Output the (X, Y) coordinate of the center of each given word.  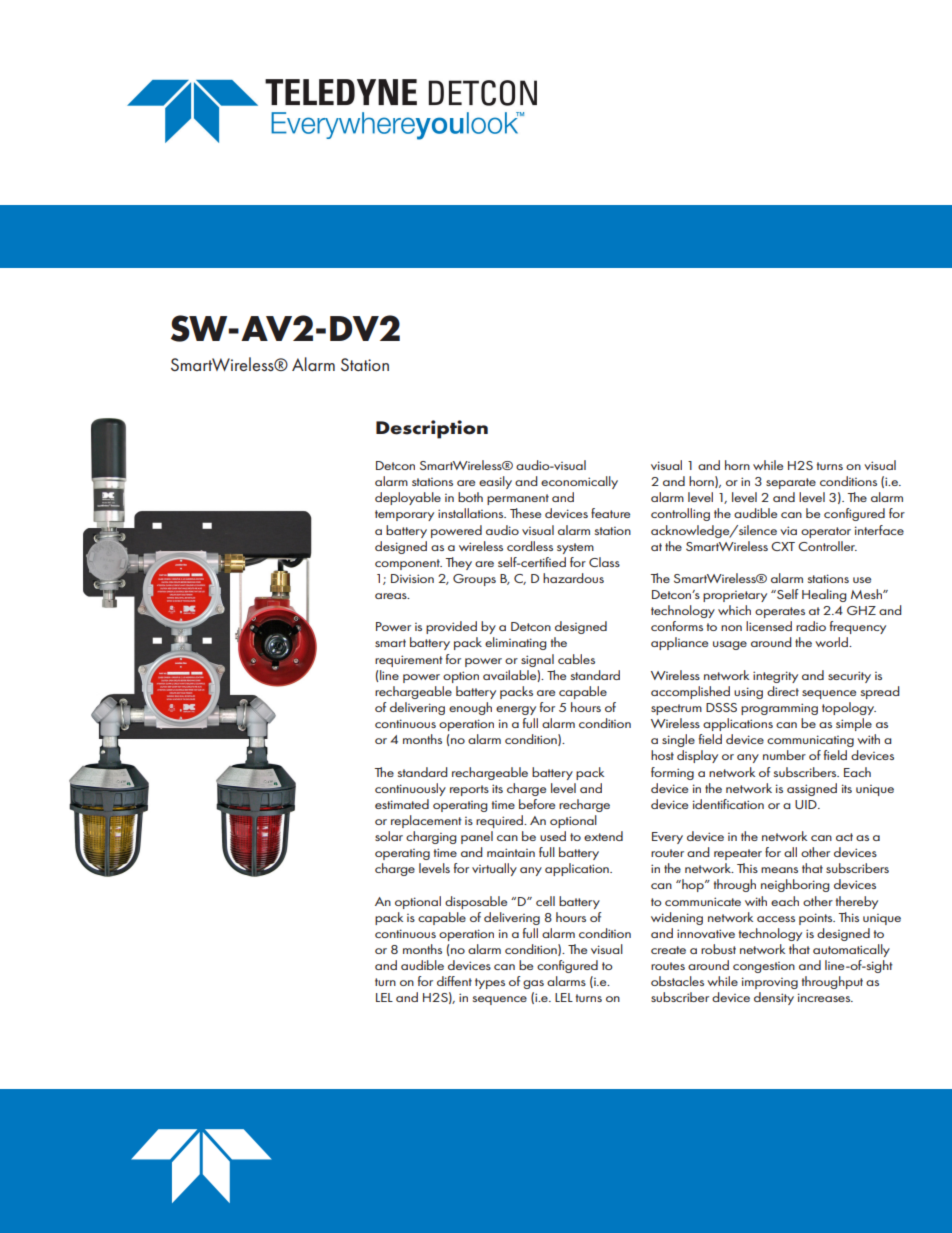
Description (432, 429)
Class (604, 562)
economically (579, 482)
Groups (474, 580)
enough (470, 708)
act (844, 837)
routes (668, 966)
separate (791, 483)
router (667, 853)
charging (431, 837)
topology (849, 708)
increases (825, 997)
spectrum (676, 709)
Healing (824, 595)
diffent (454, 981)
